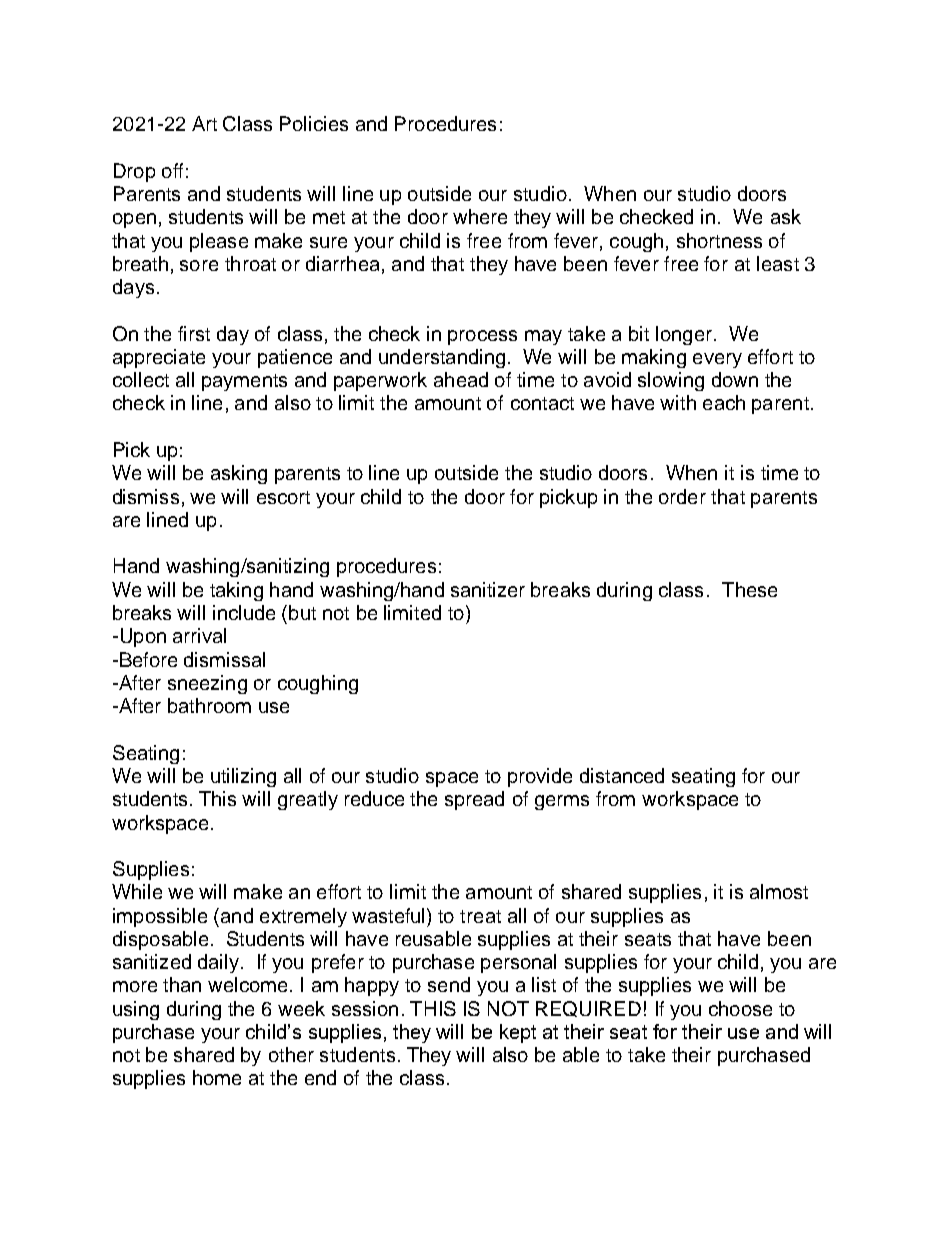  What do you see at coordinates (217, 1077) in the screenshot?
I see `home` at bounding box center [217, 1077].
